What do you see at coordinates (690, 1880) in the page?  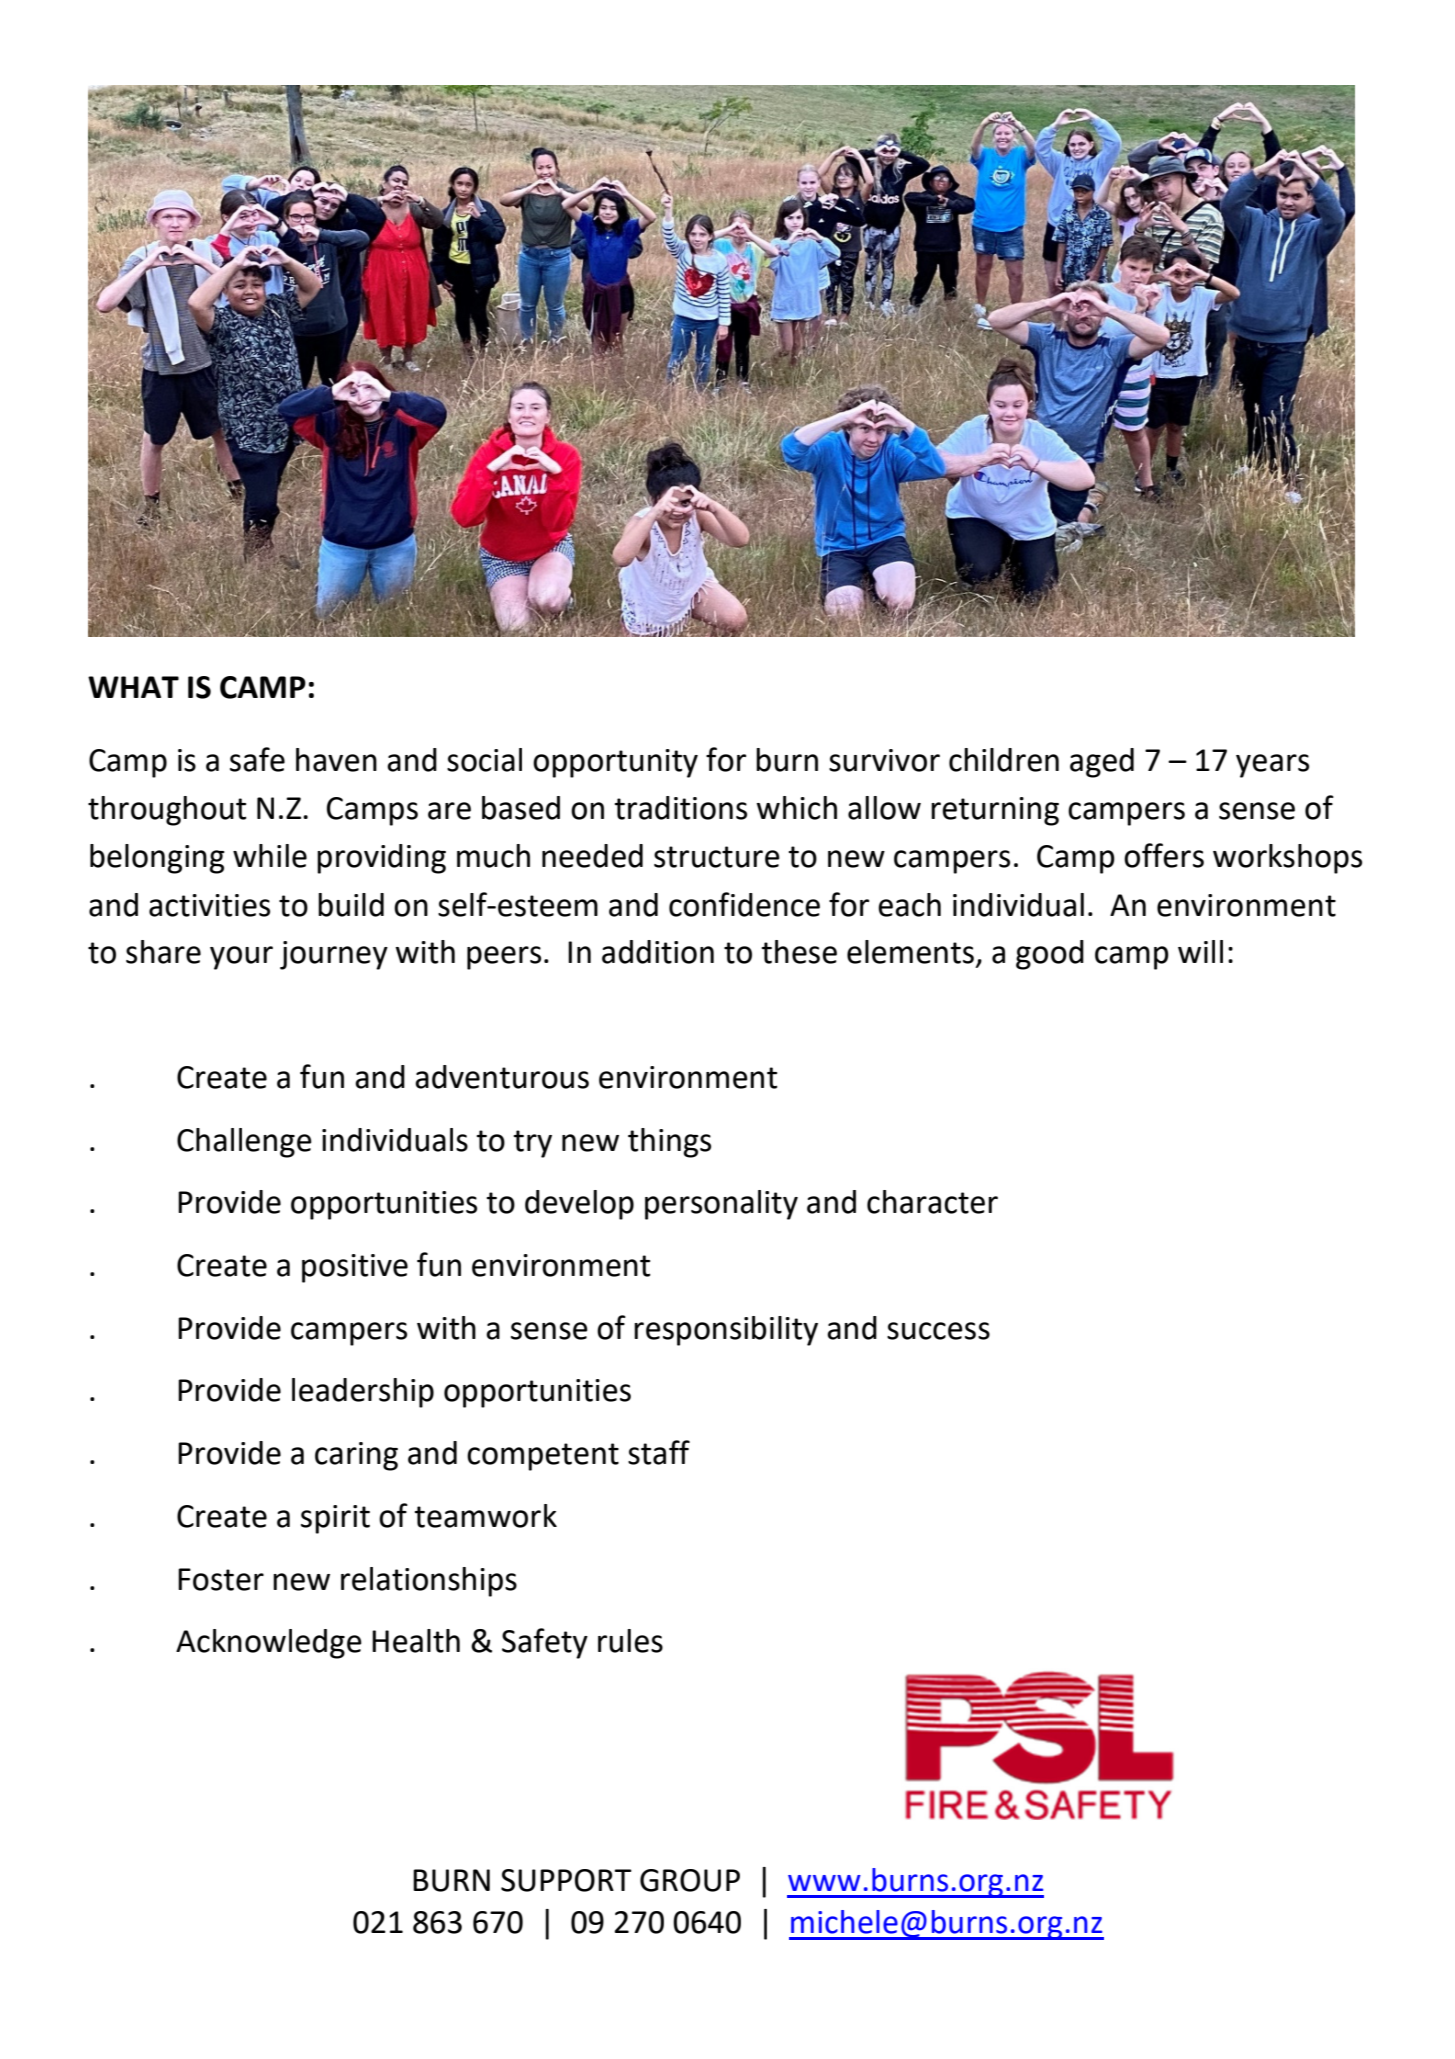 I see `GROUP` at bounding box center [690, 1880].
